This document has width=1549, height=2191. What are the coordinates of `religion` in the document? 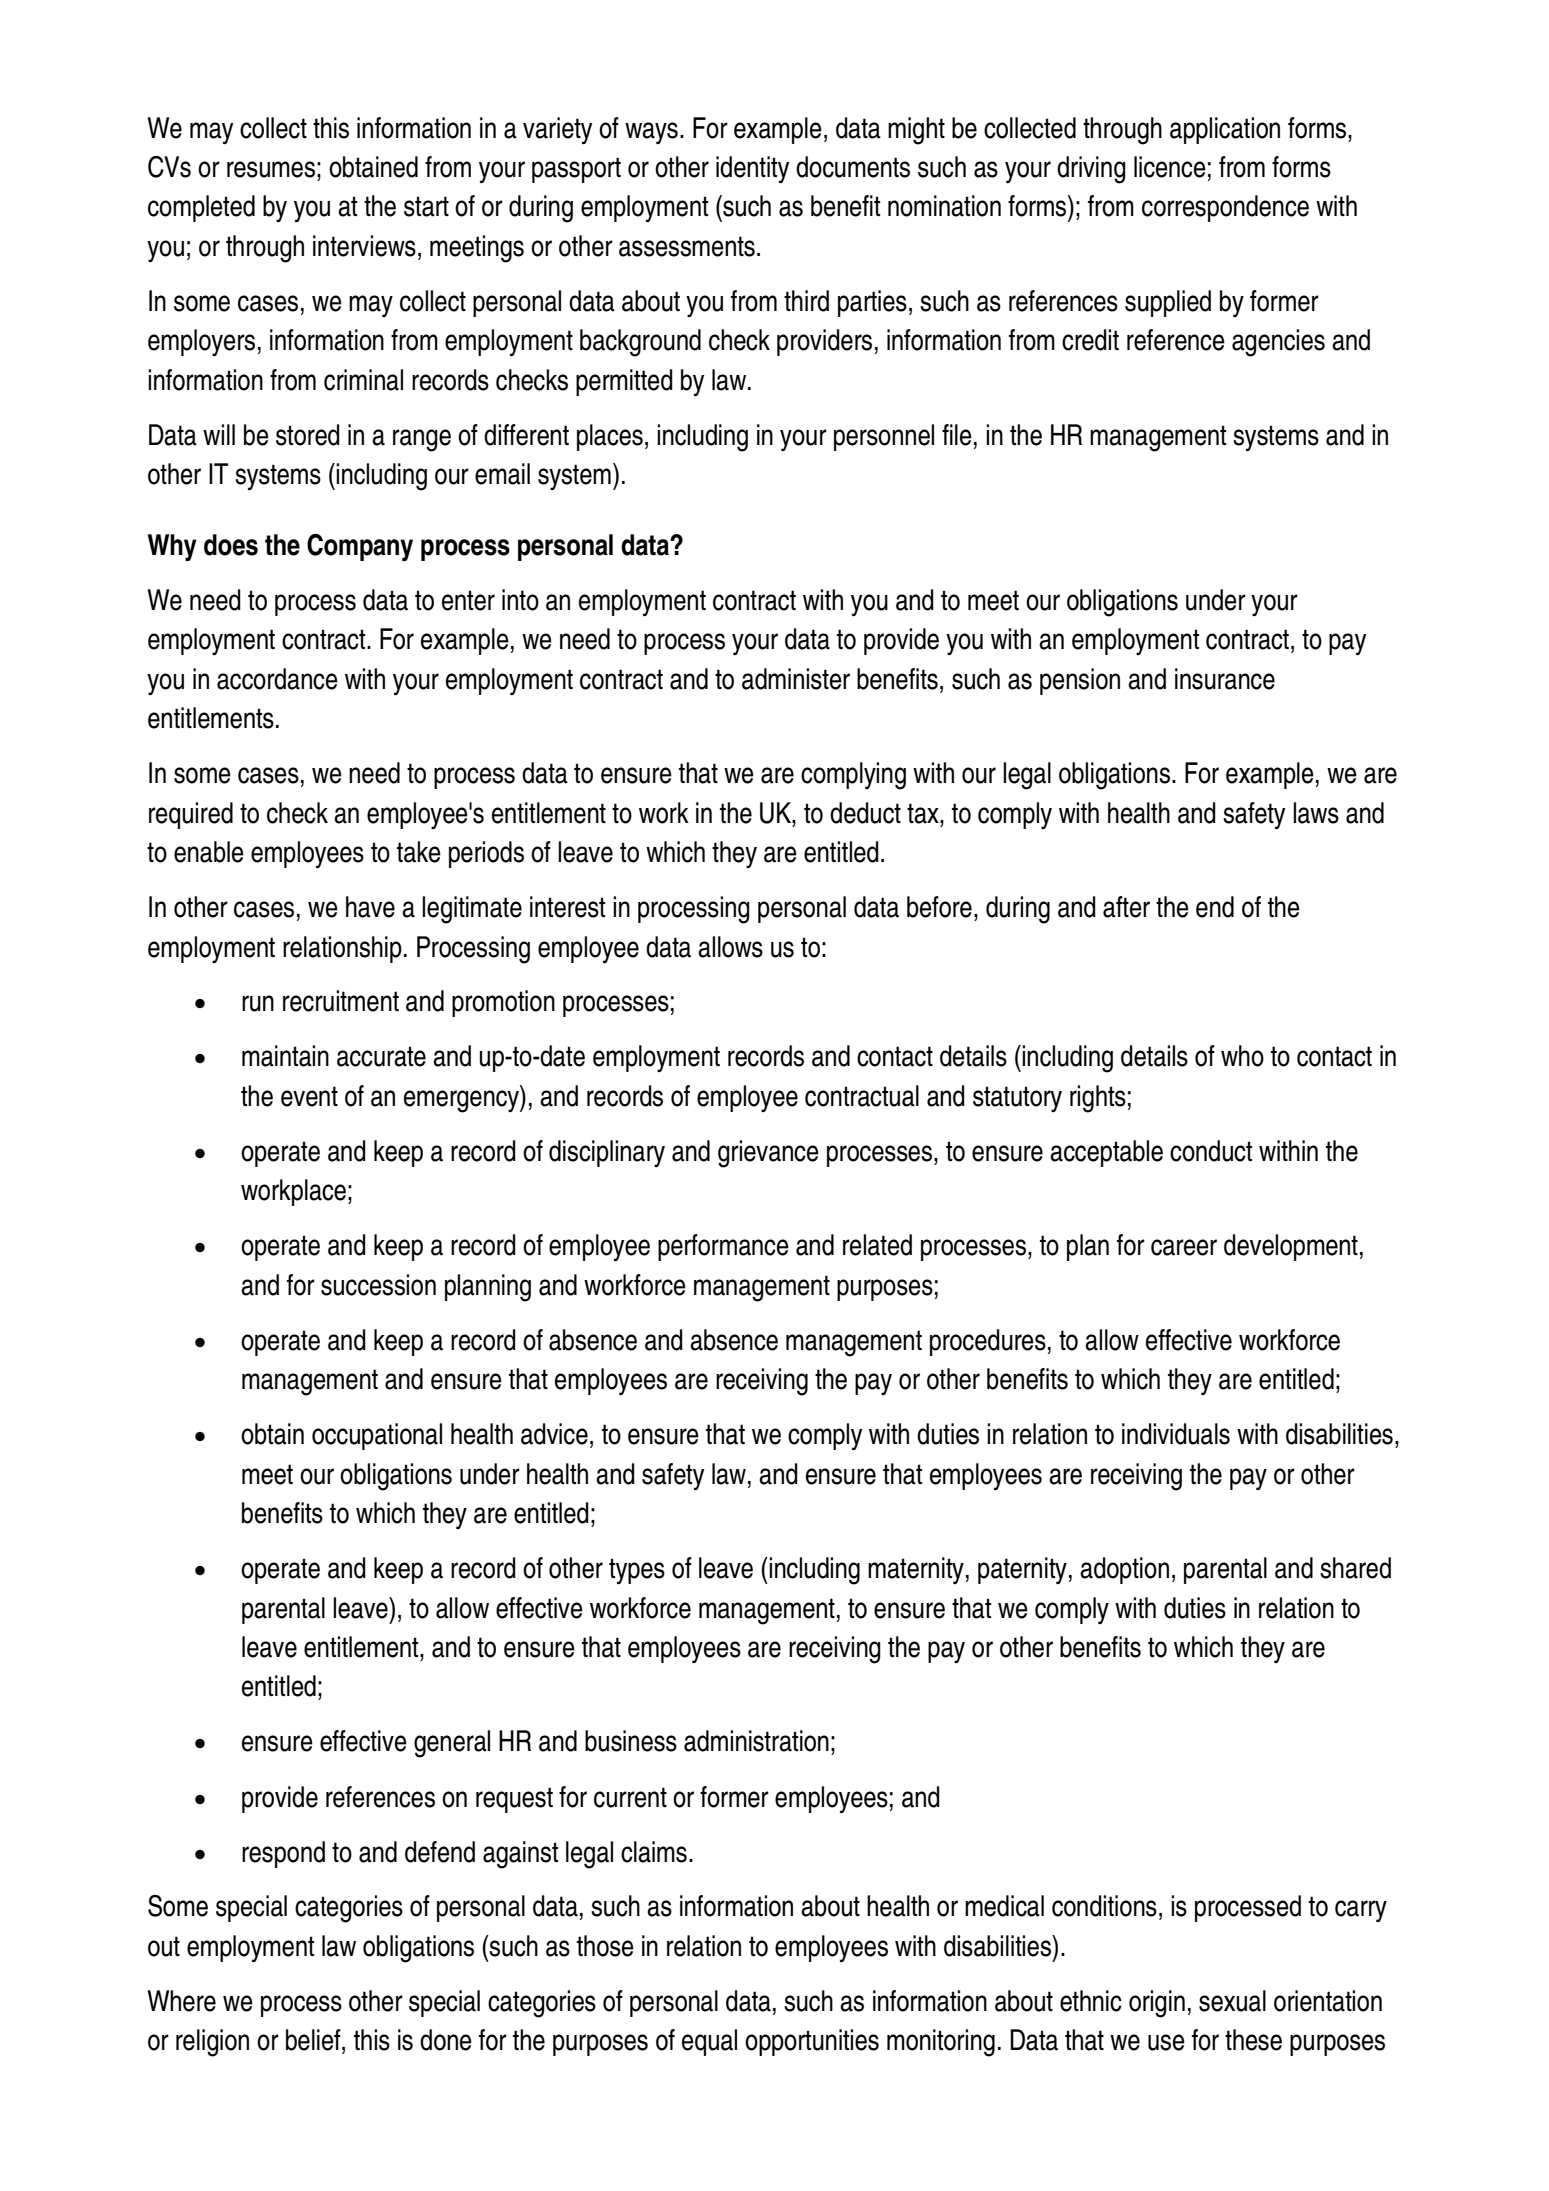 It's located at (212, 2043).
